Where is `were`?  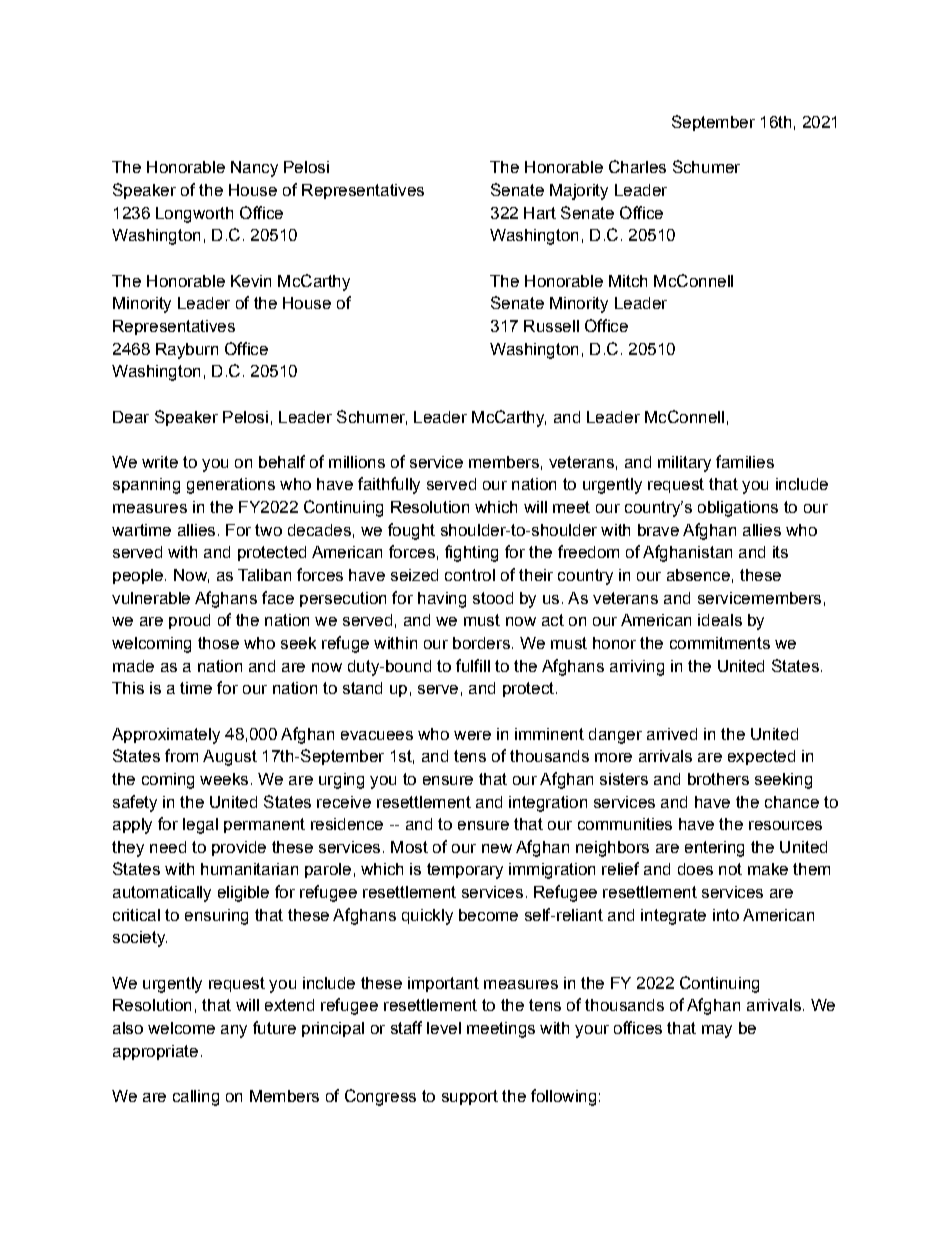 were is located at coordinates (472, 735).
